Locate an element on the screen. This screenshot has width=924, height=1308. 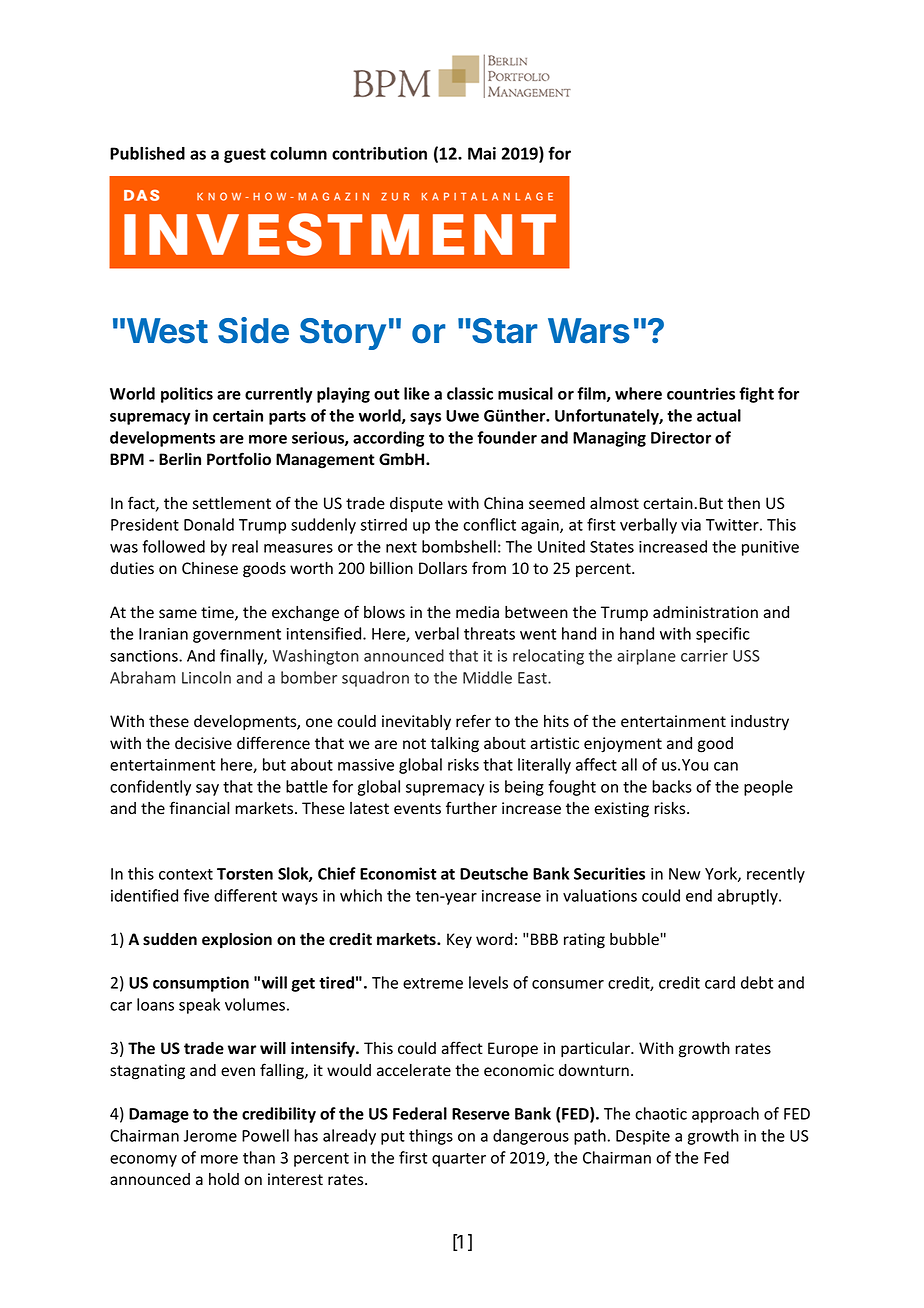
card is located at coordinates (720, 982).
